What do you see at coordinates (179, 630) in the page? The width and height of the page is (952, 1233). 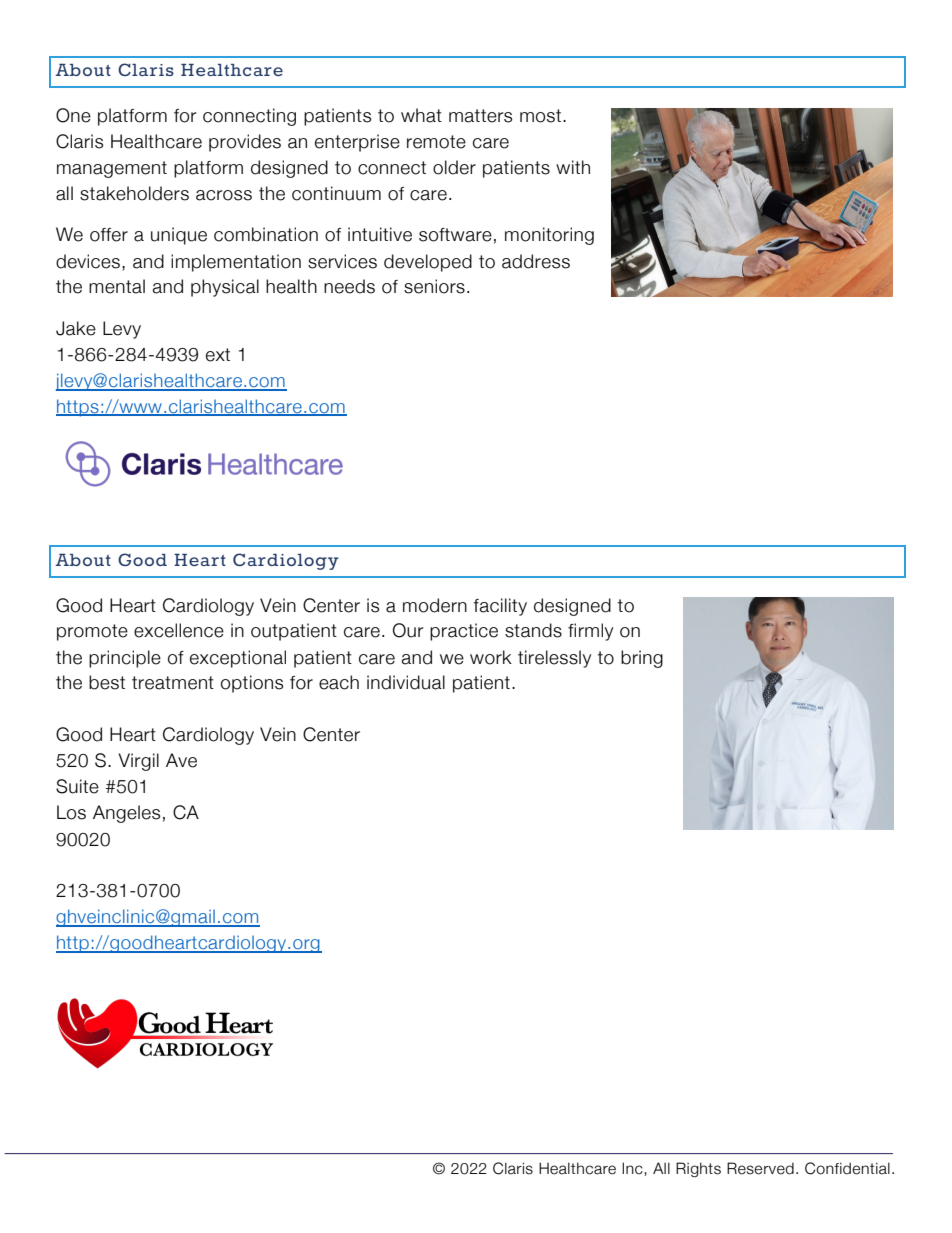 I see `excellence` at bounding box center [179, 630].
